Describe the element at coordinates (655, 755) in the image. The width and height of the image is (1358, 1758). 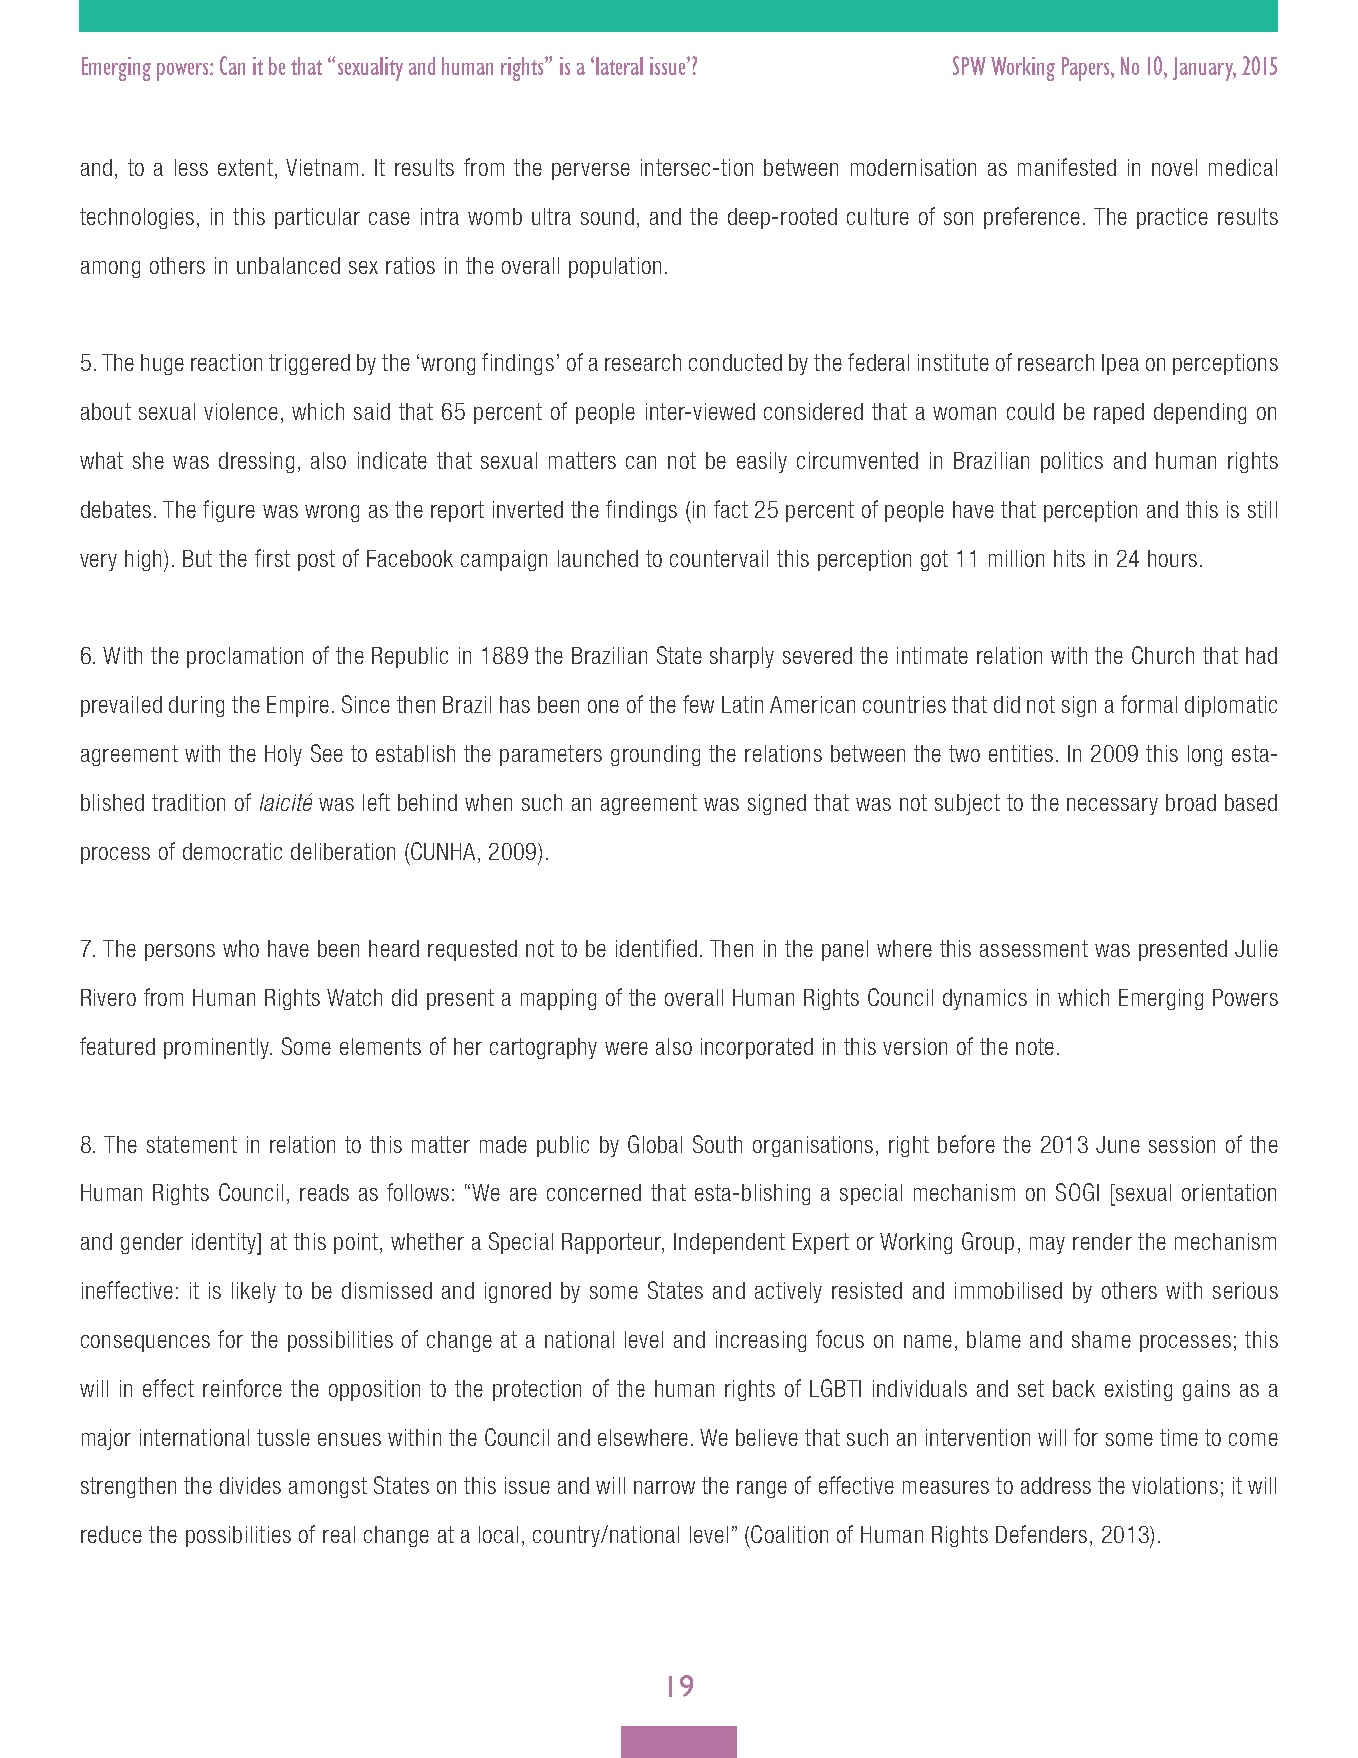
I see `grounding` at that location.
